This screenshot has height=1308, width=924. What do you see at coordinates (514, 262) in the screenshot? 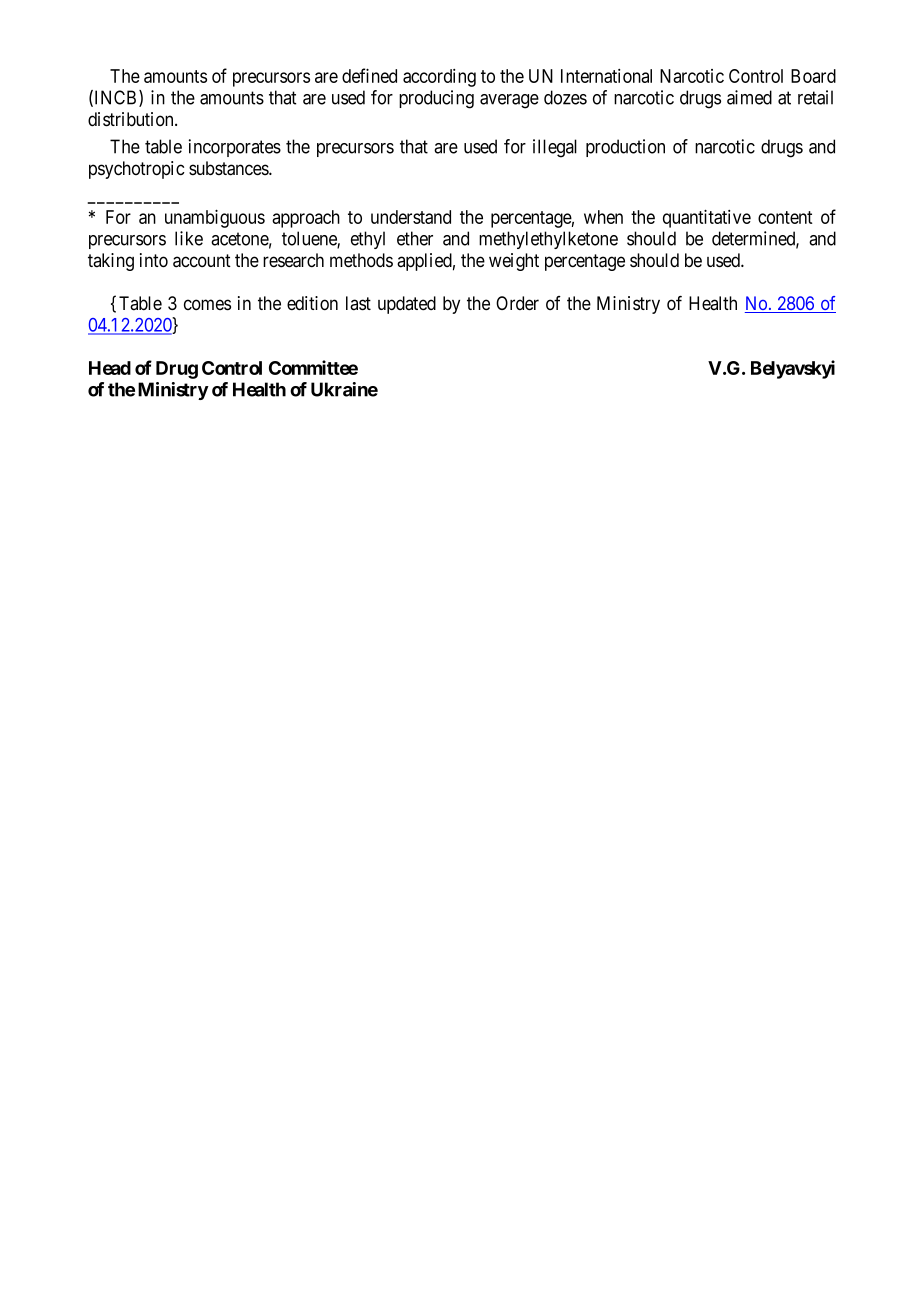
I see `weight` at bounding box center [514, 262].
